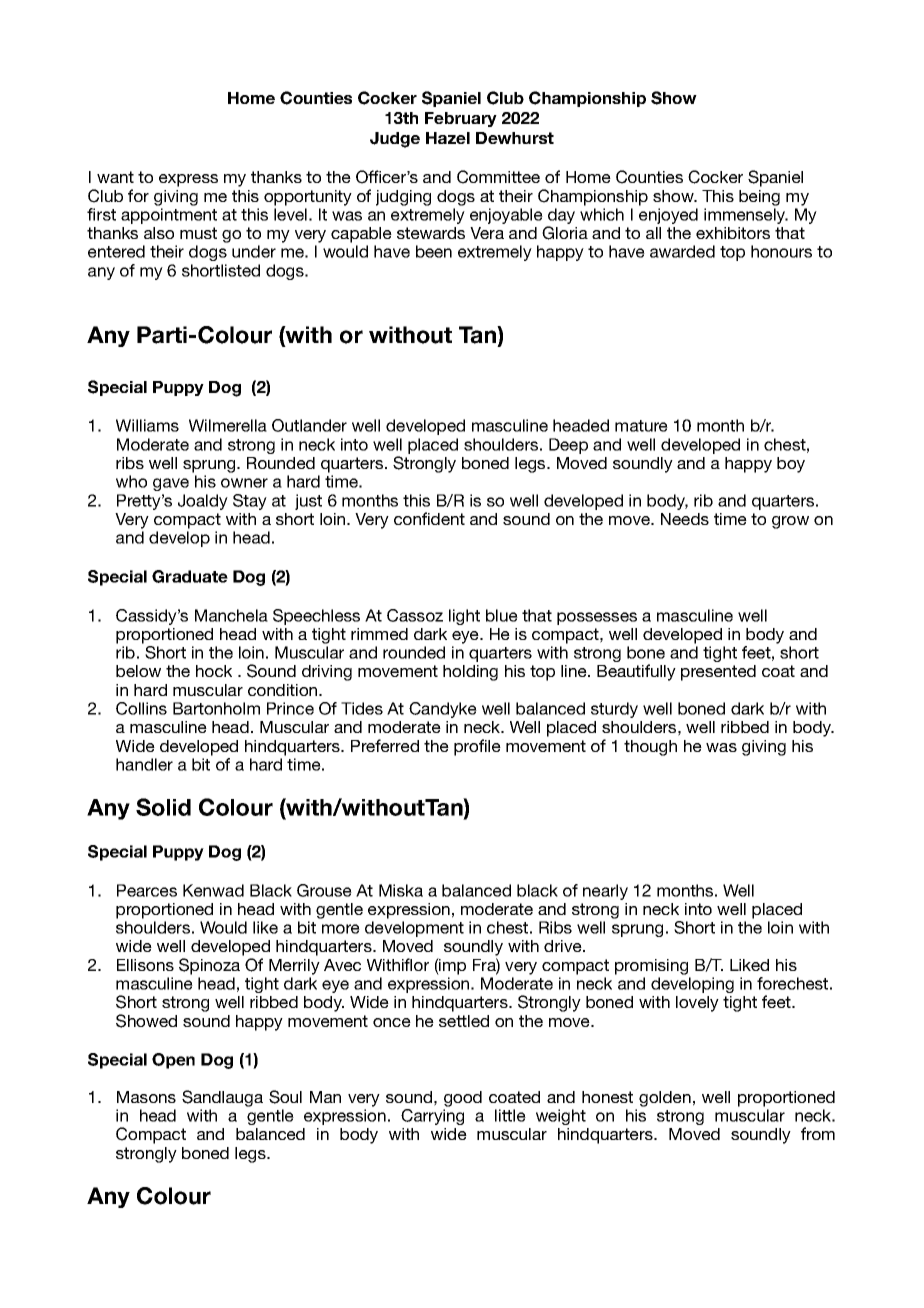 The height and width of the screenshot is (1308, 924). I want to click on light, so click(464, 617).
